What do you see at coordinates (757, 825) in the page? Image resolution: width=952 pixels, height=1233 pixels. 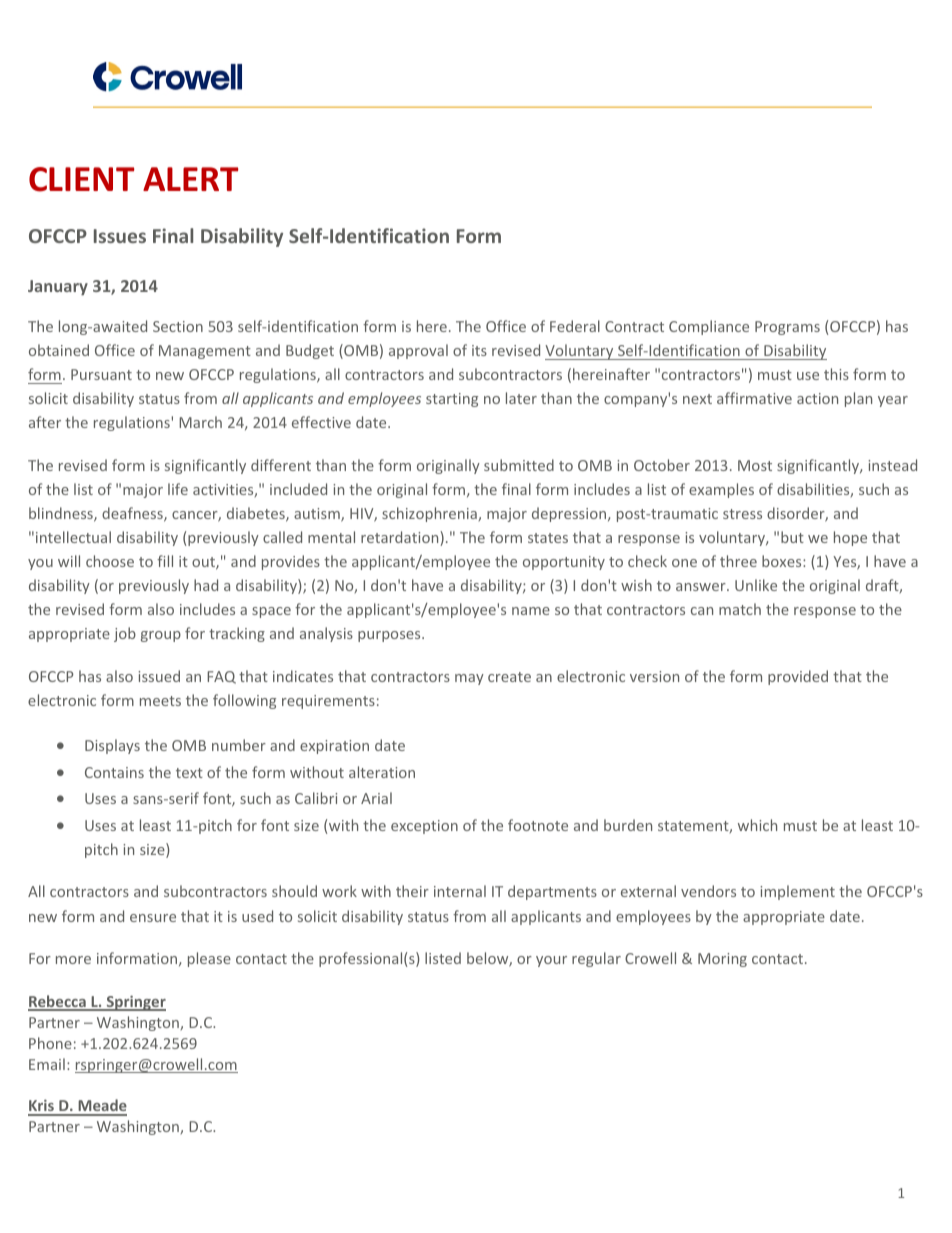 I see `which` at bounding box center [757, 825].
